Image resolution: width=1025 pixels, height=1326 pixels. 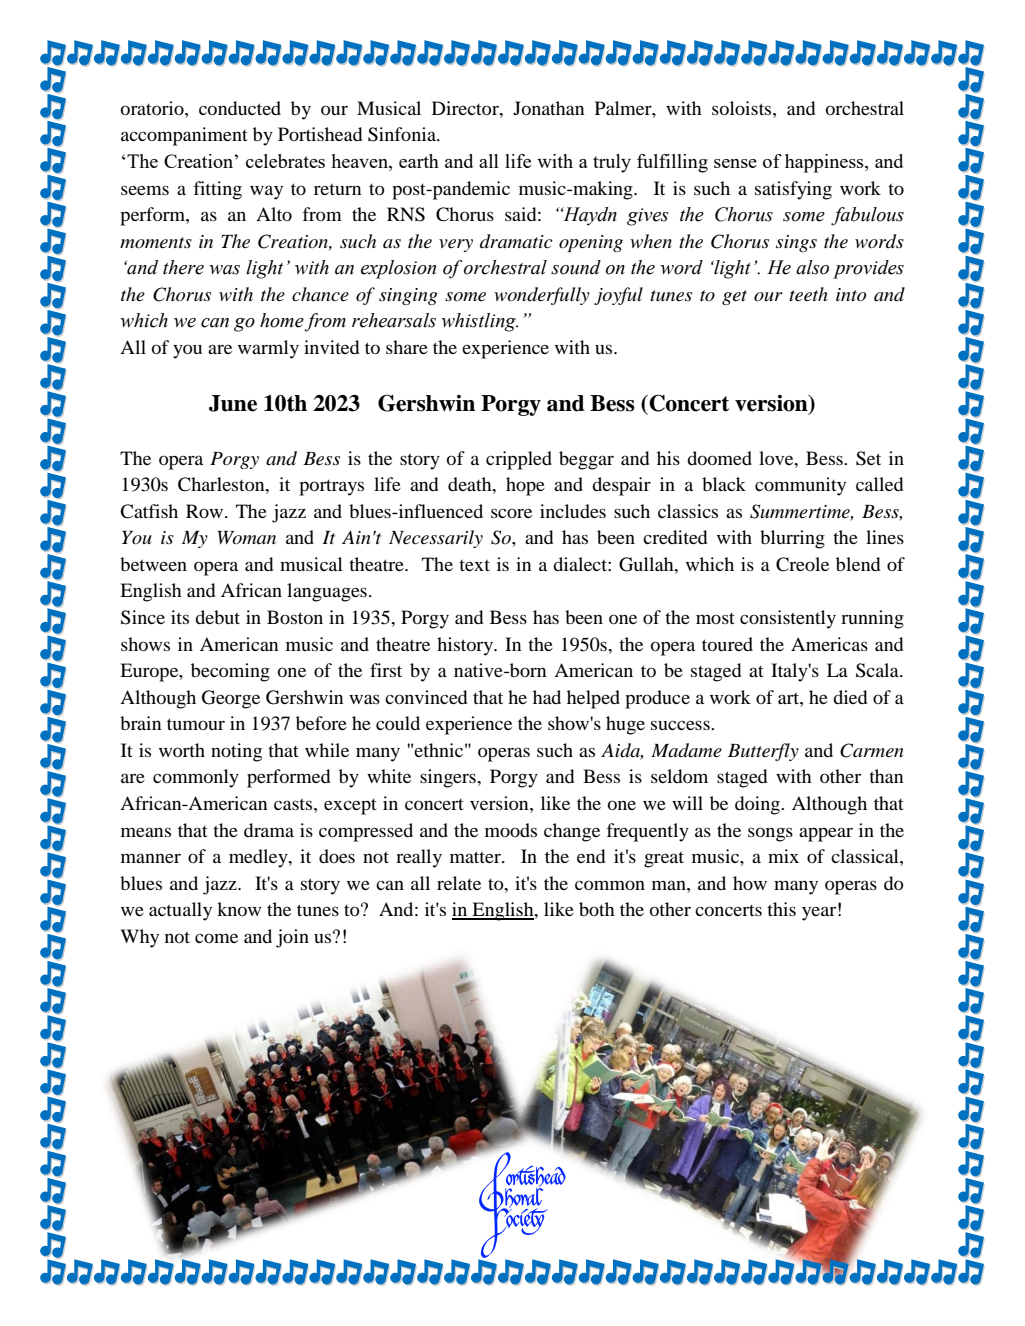 I want to click on know, so click(x=239, y=909).
